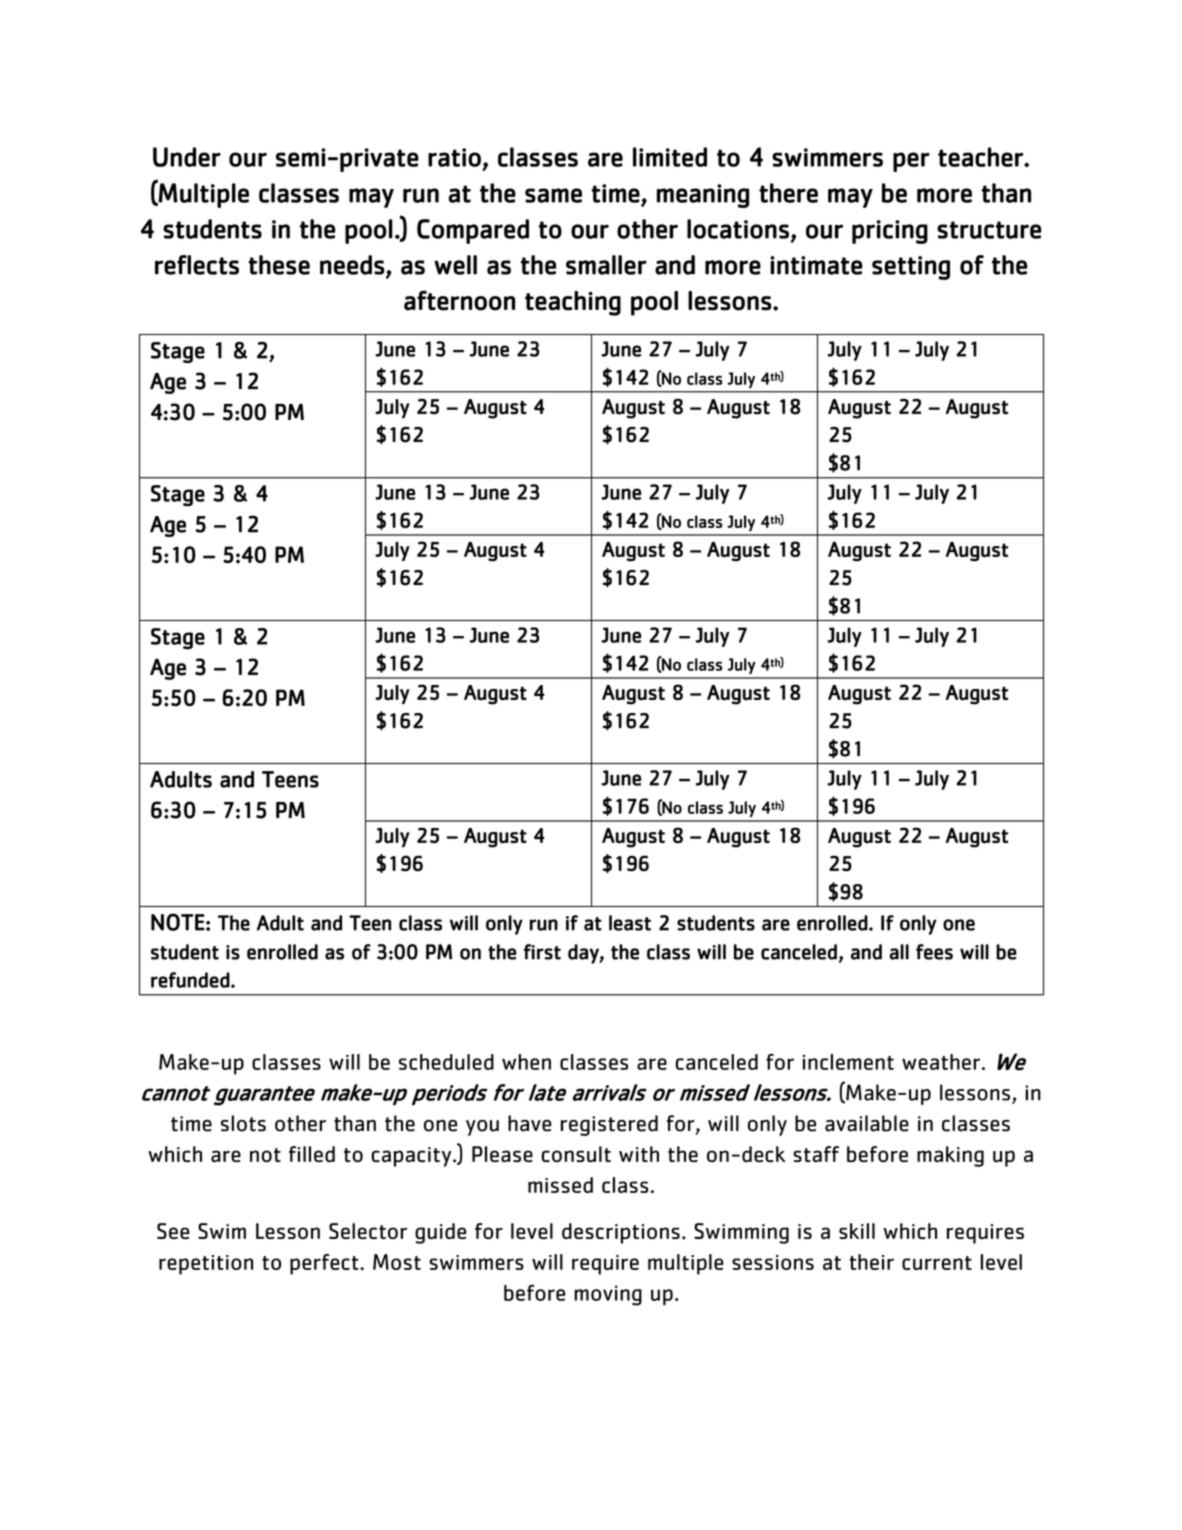 The width and height of the document is (1182, 1530). Describe the element at coordinates (187, 157) in the document. I see `Under` at that location.
